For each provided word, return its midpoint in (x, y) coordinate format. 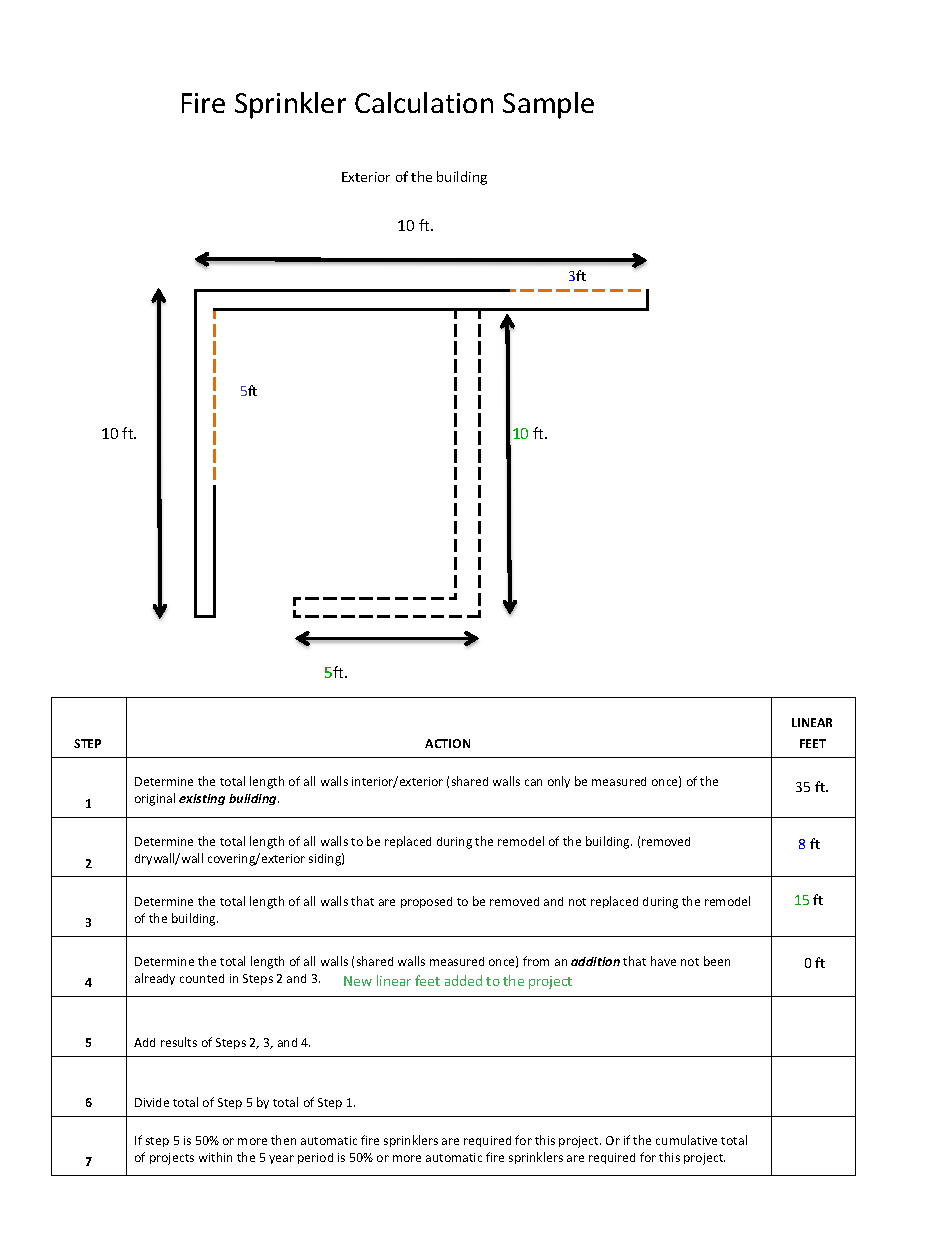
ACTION (447, 743)
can (533, 782)
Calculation (424, 102)
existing (202, 799)
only (559, 782)
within (215, 1157)
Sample (548, 105)
